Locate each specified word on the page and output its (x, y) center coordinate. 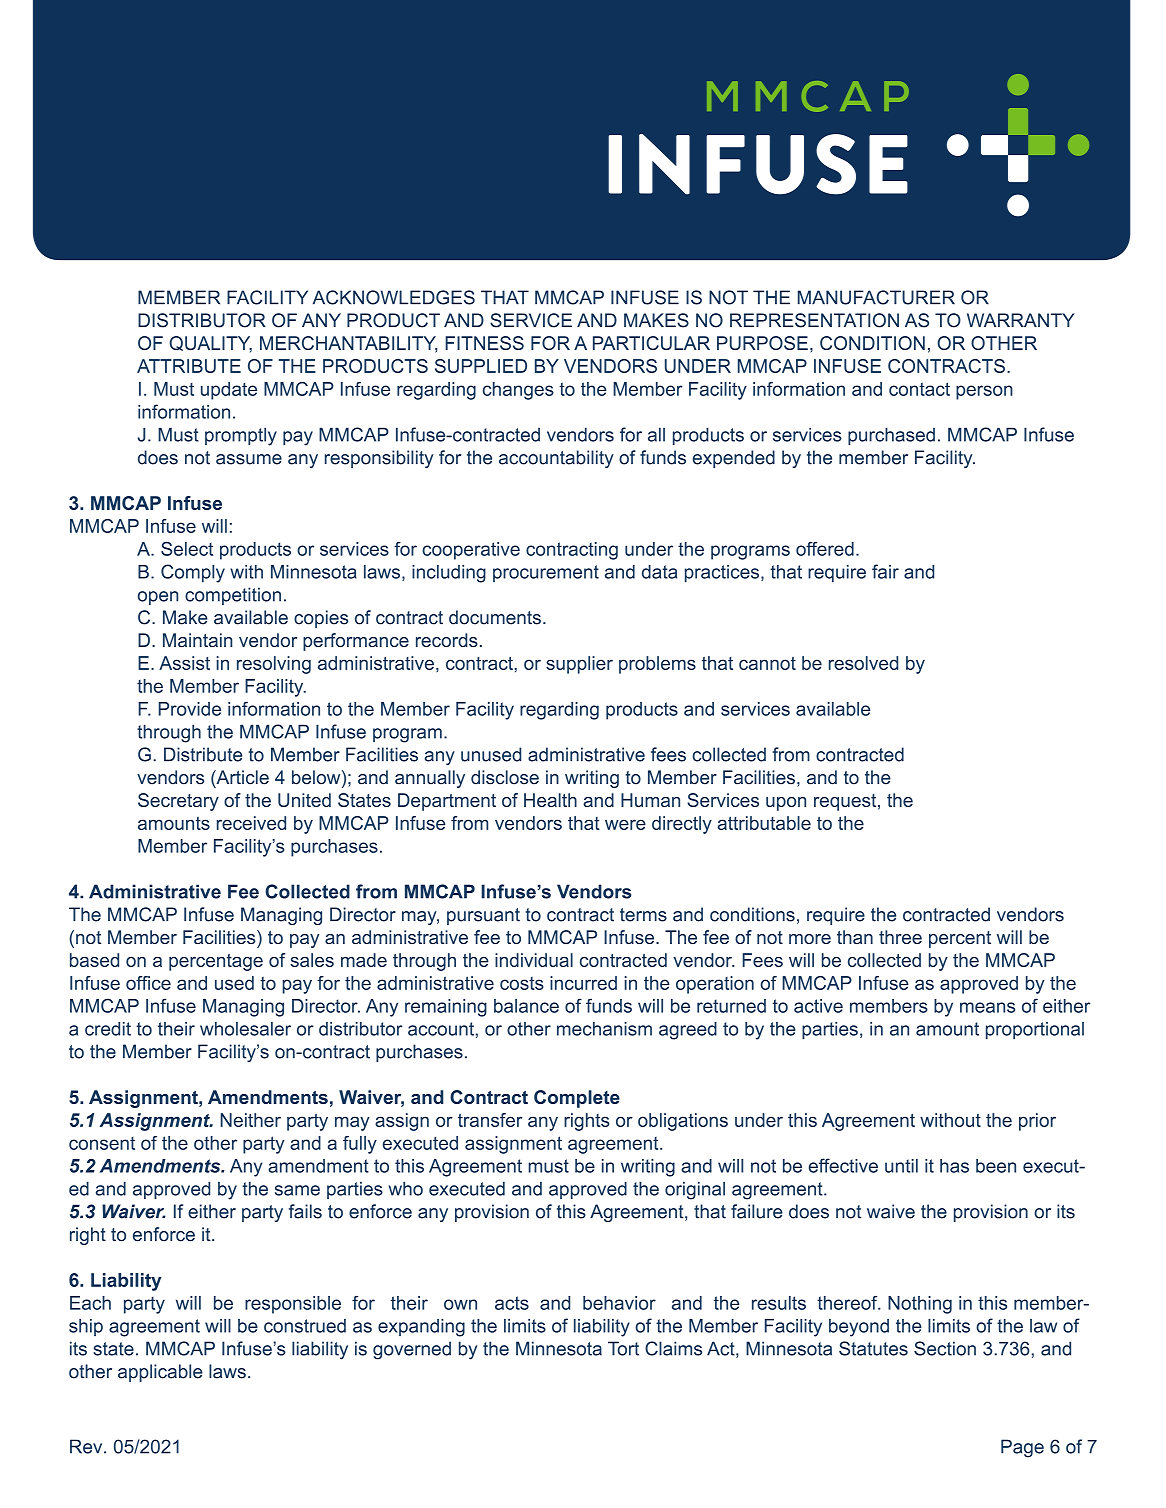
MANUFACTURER (876, 297)
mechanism (604, 1029)
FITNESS (484, 343)
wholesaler (245, 1029)
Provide (190, 709)
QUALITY (211, 344)
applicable (160, 1373)
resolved (863, 663)
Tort (623, 1348)
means (987, 1007)
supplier (579, 665)
